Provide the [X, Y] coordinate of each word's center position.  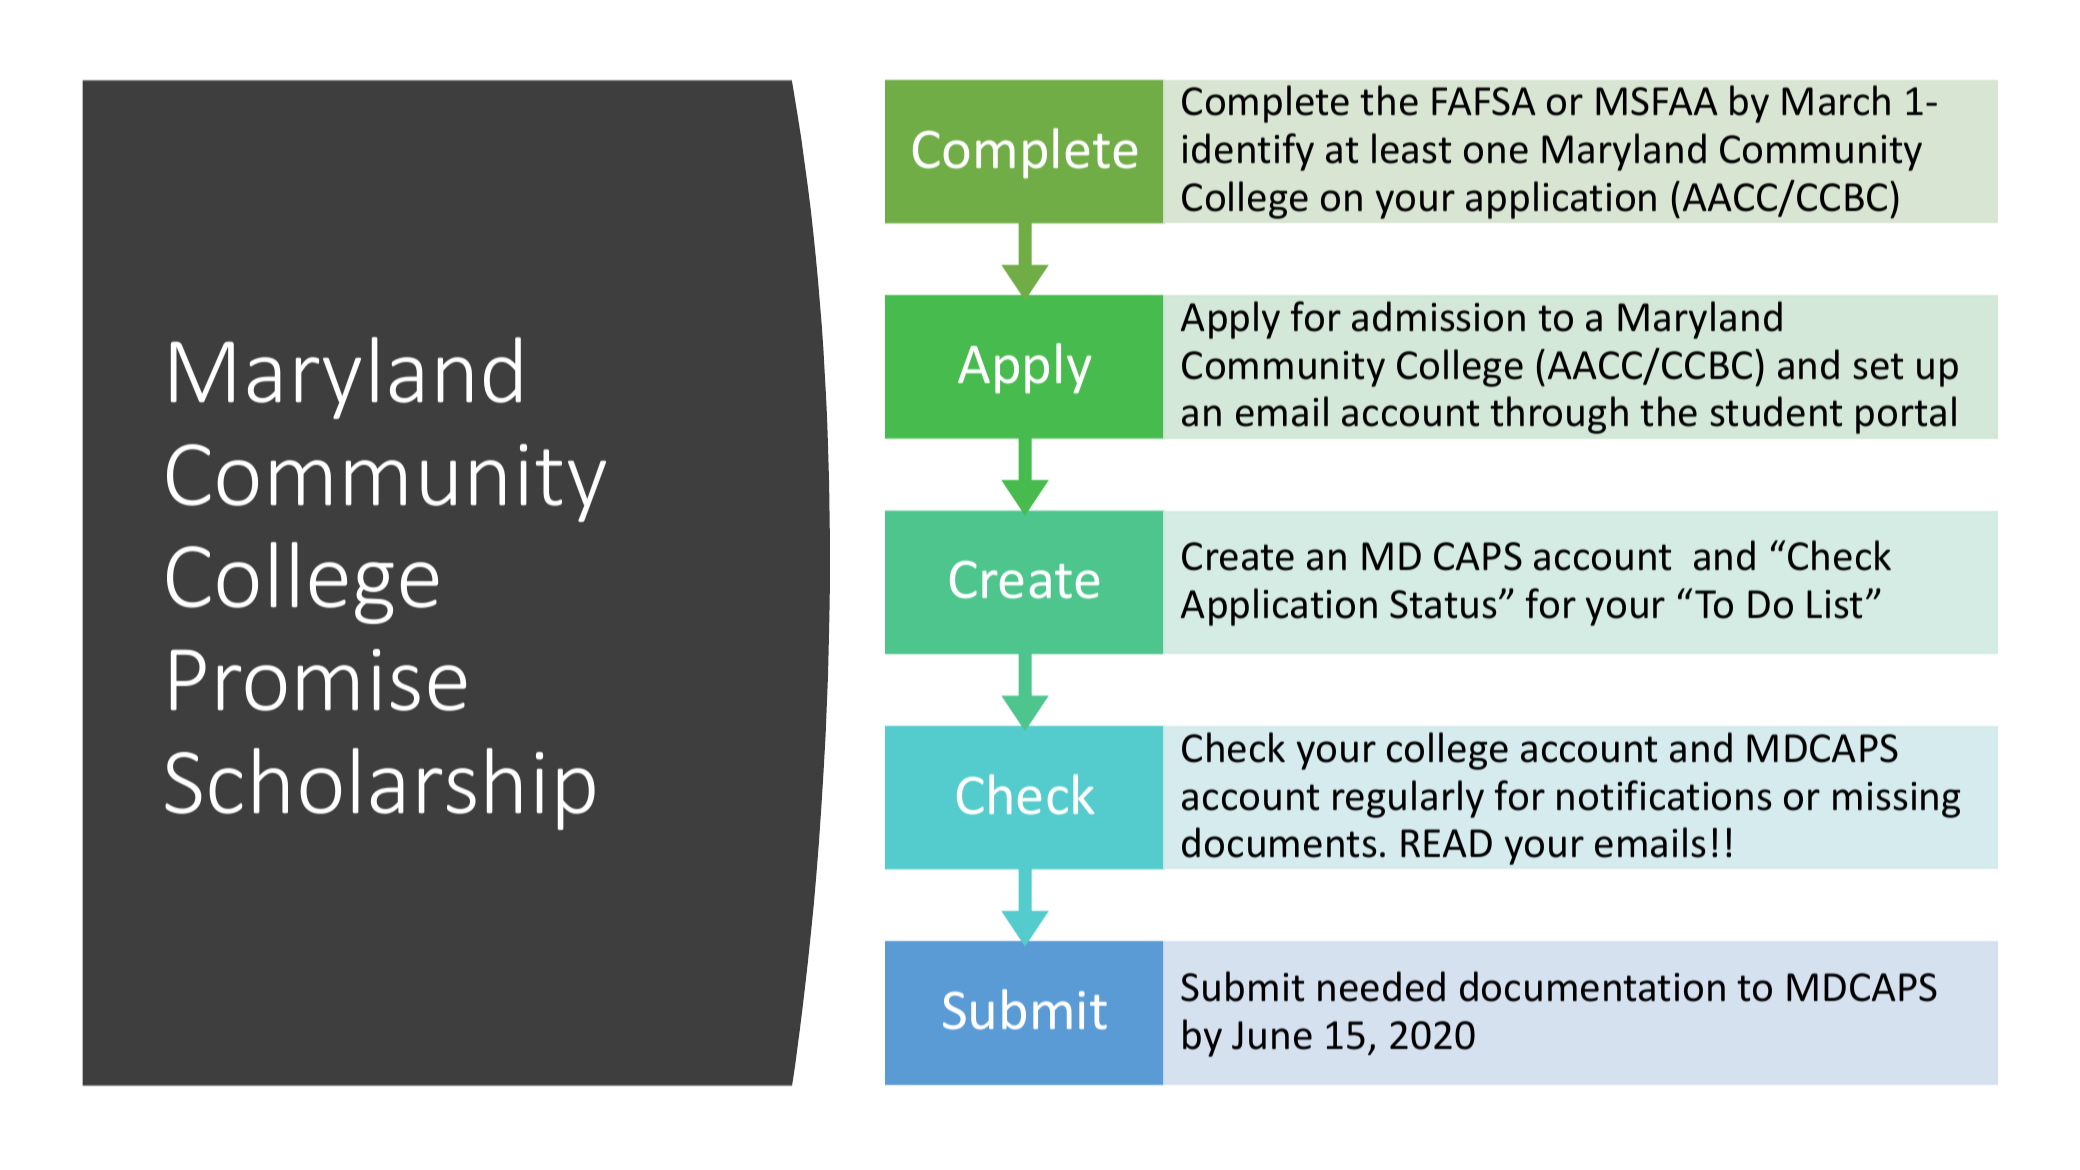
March [1836, 100]
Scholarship [380, 789]
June [1272, 1035]
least [1411, 148]
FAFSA [1484, 101]
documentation [1592, 986]
